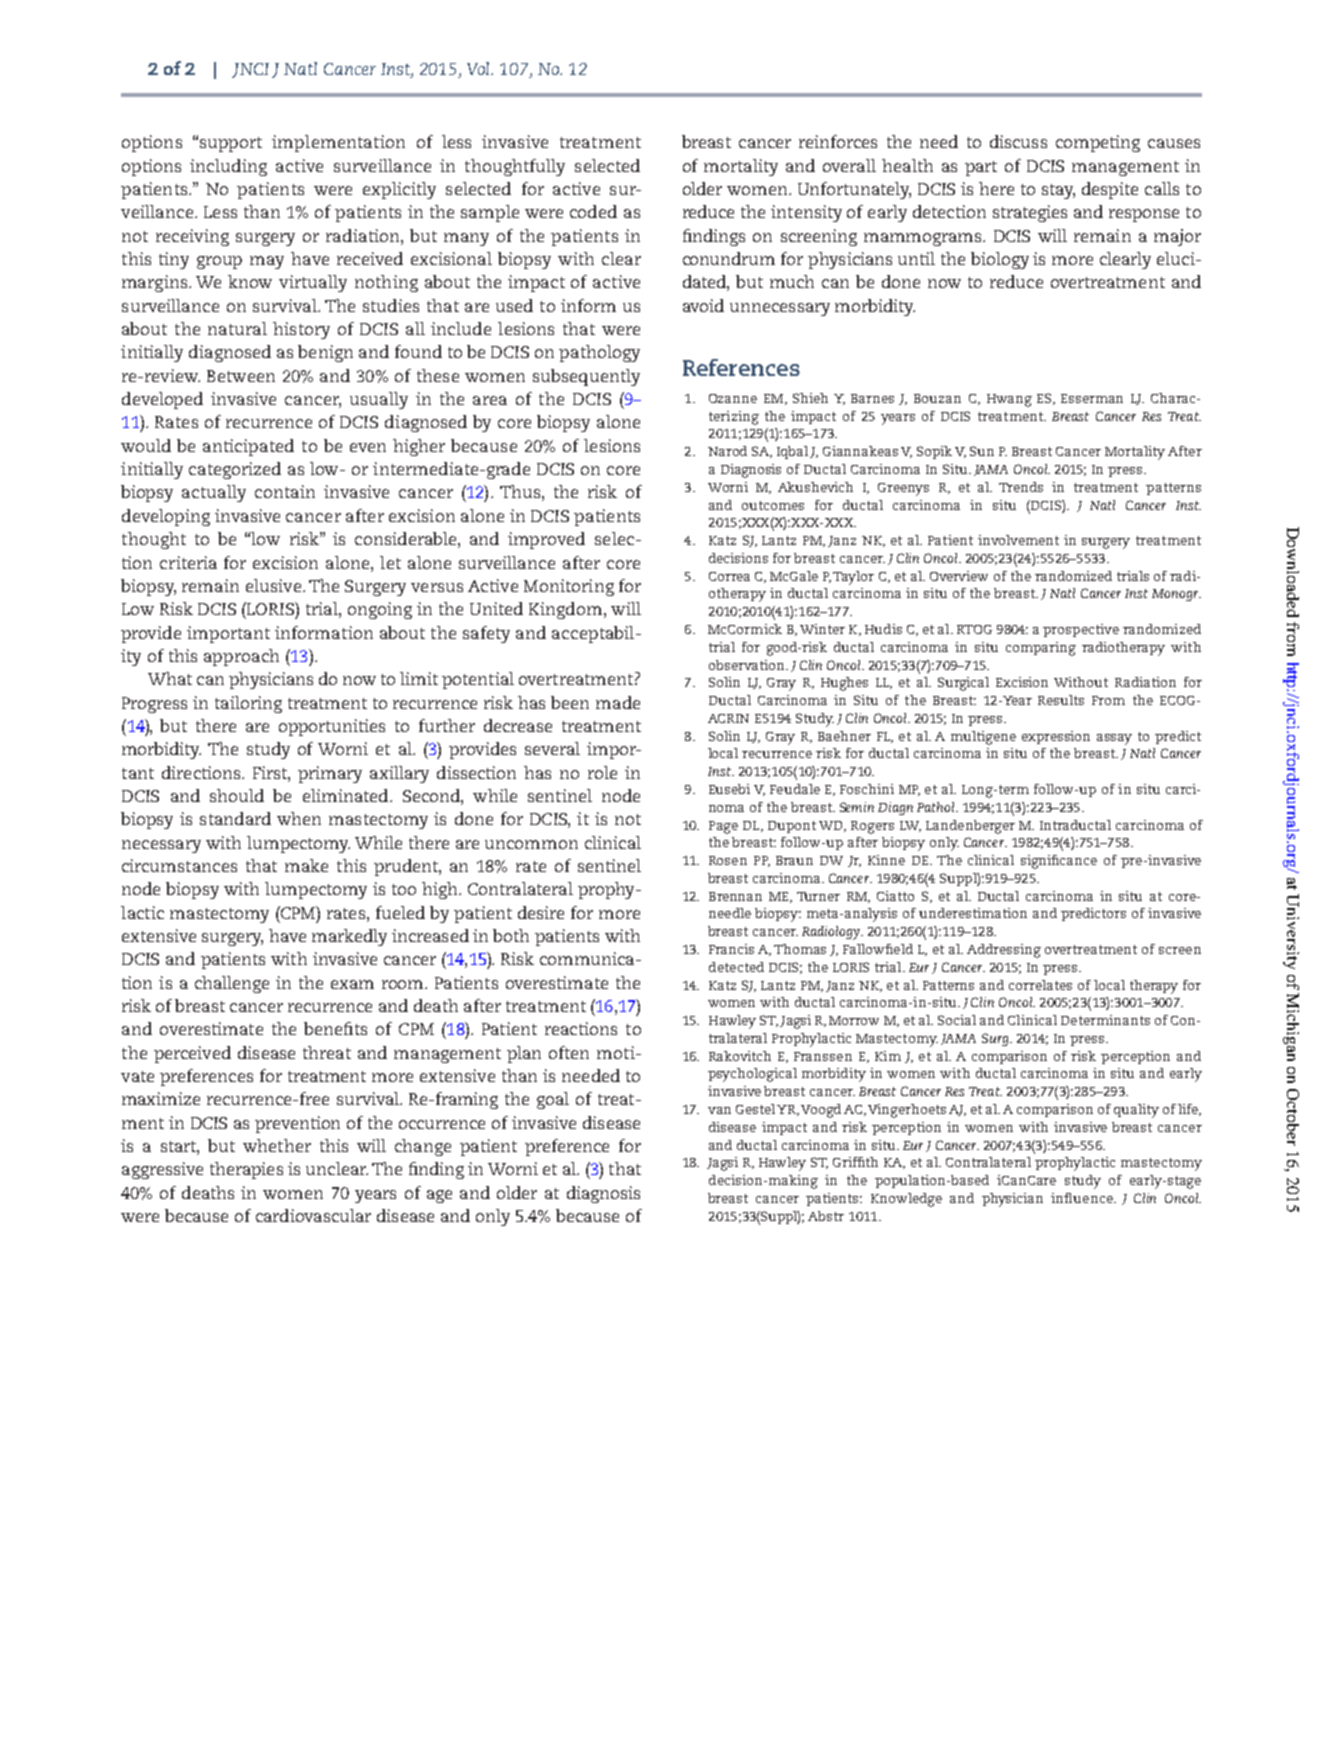 The image size is (1323, 1739). Describe the element at coordinates (1061, 700) in the page. I see `Results` at that location.
